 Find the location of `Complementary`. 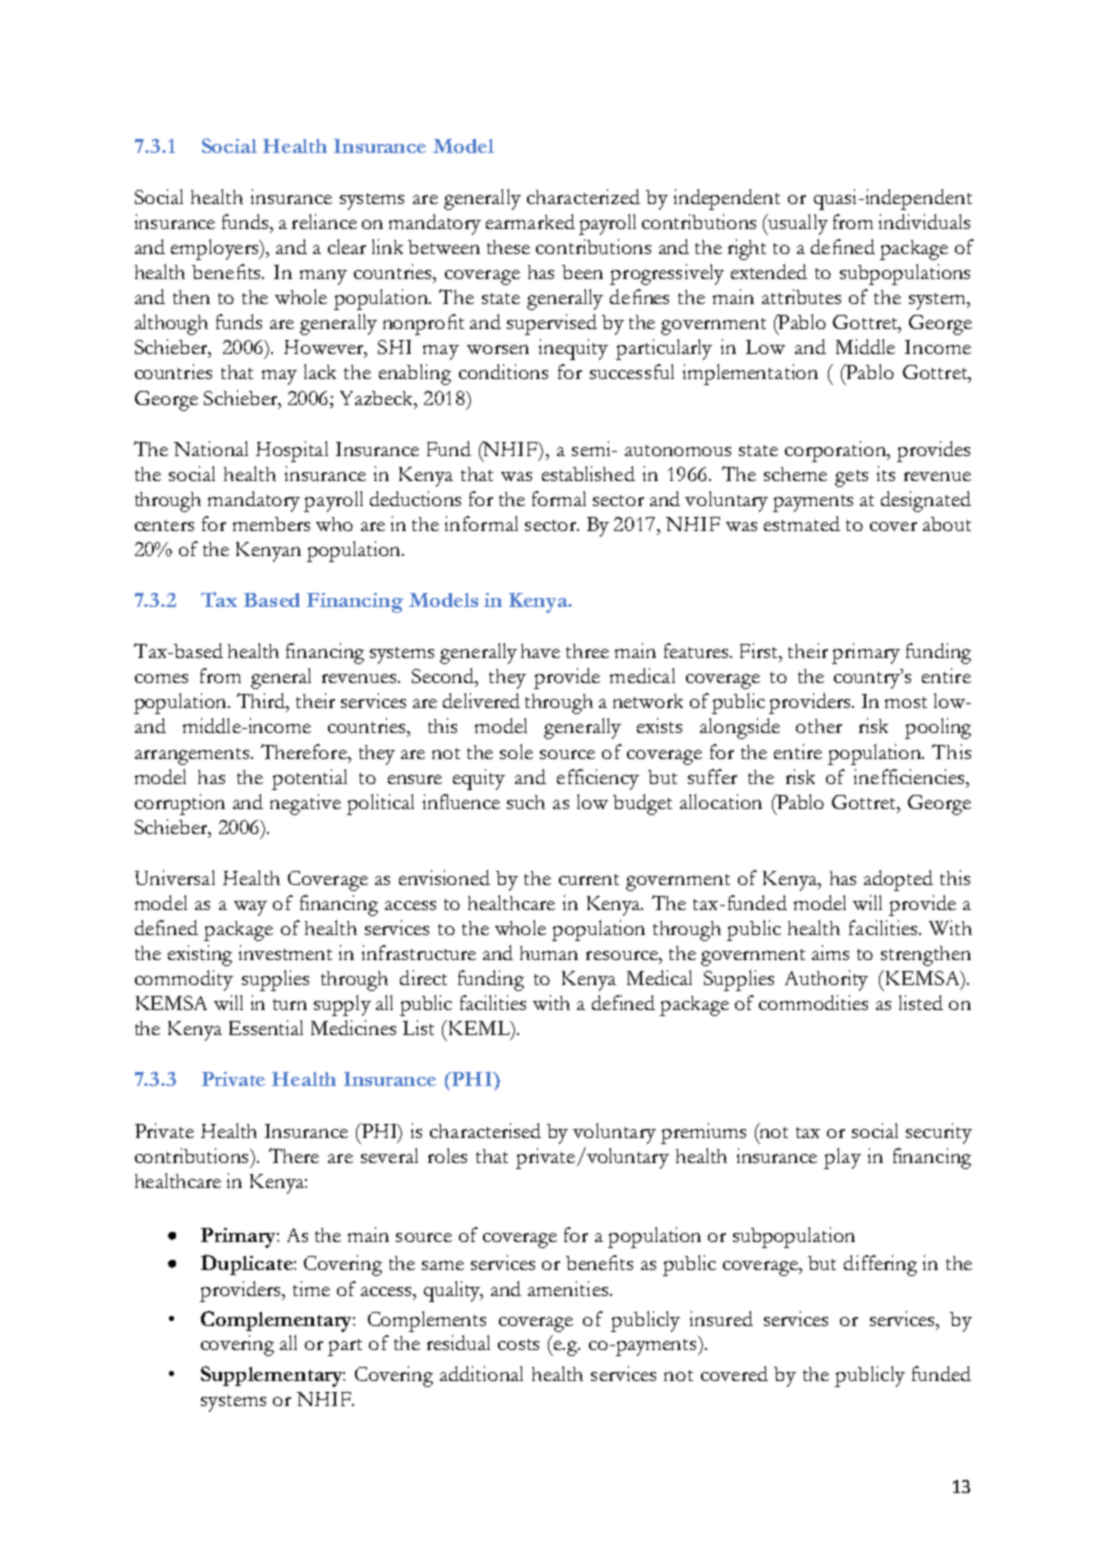

Complementary is located at coordinates (277, 1321).
